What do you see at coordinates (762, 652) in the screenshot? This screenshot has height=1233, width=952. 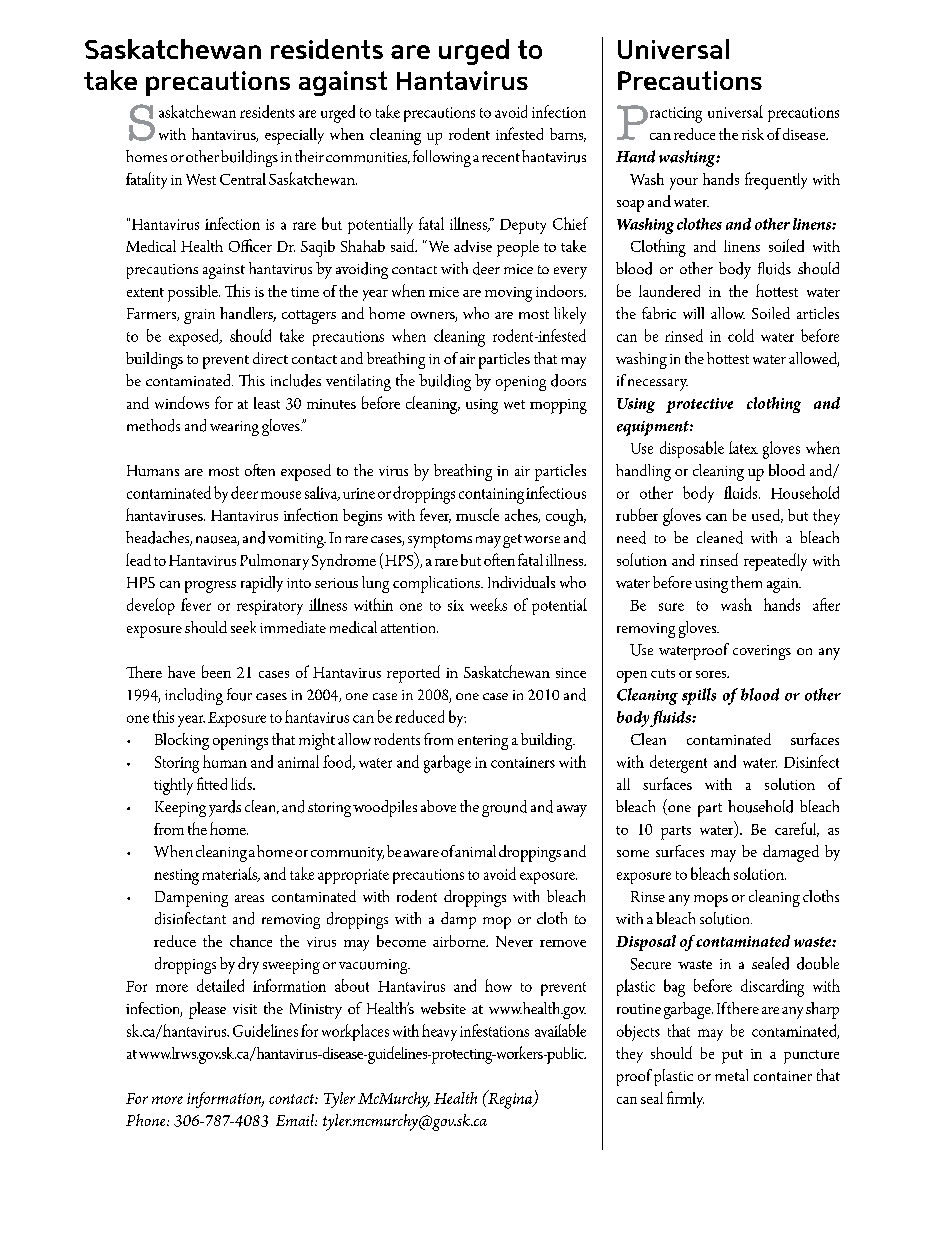 I see `coverings` at bounding box center [762, 652].
